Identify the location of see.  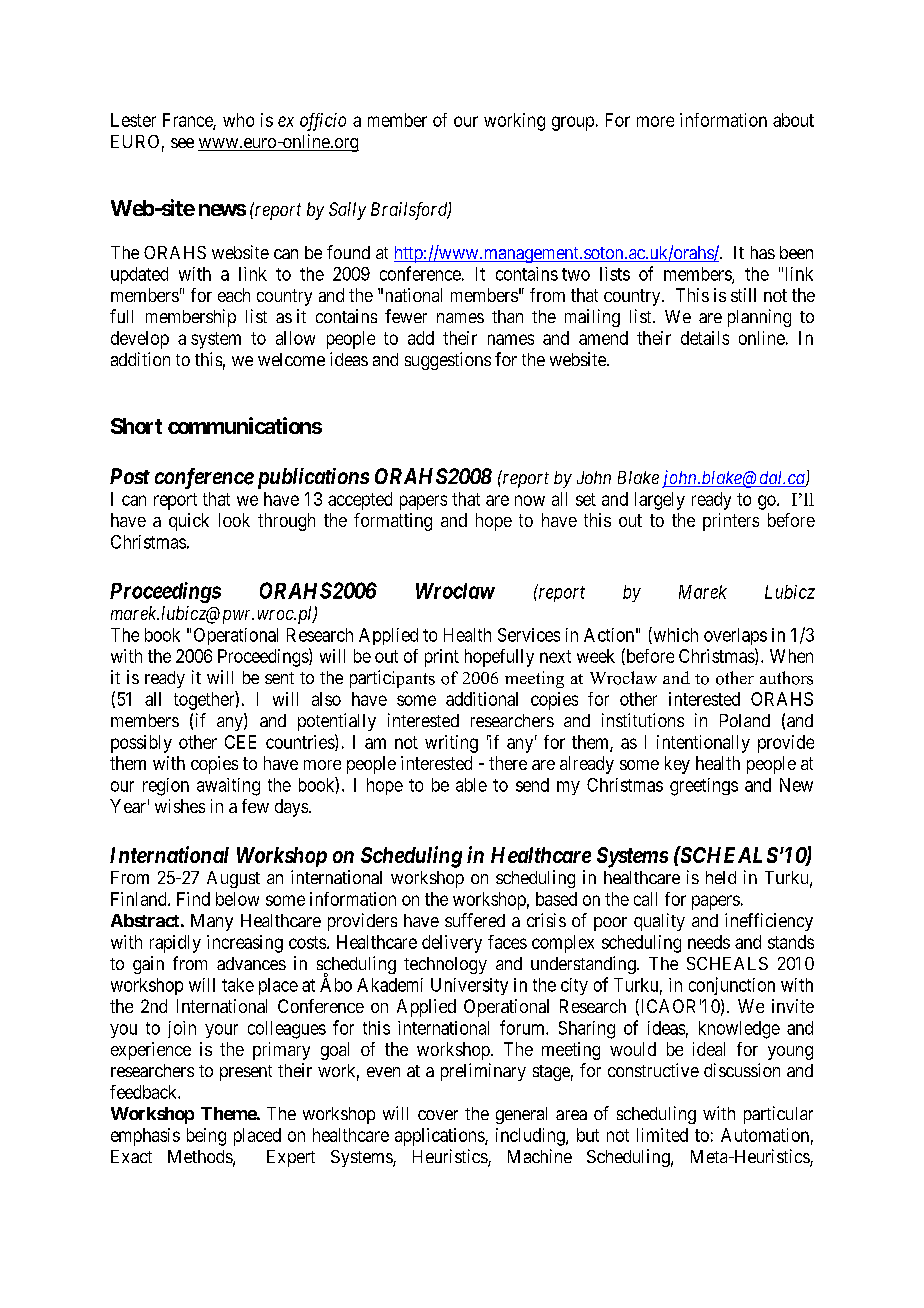
(182, 143).
